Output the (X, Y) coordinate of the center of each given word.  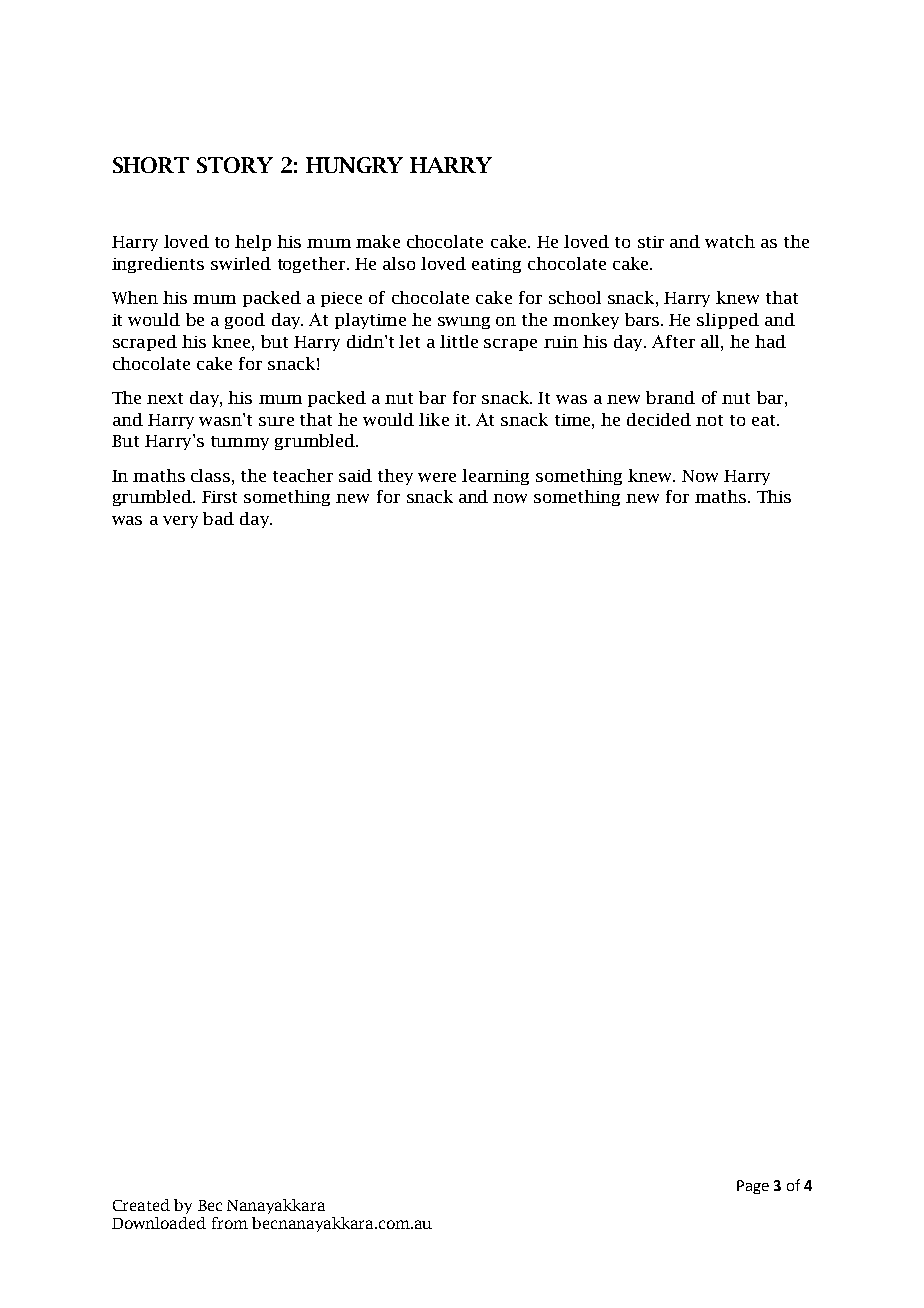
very (180, 522)
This (774, 496)
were (437, 477)
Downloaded (159, 1223)
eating (496, 265)
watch (730, 241)
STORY (235, 165)
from (230, 1223)
